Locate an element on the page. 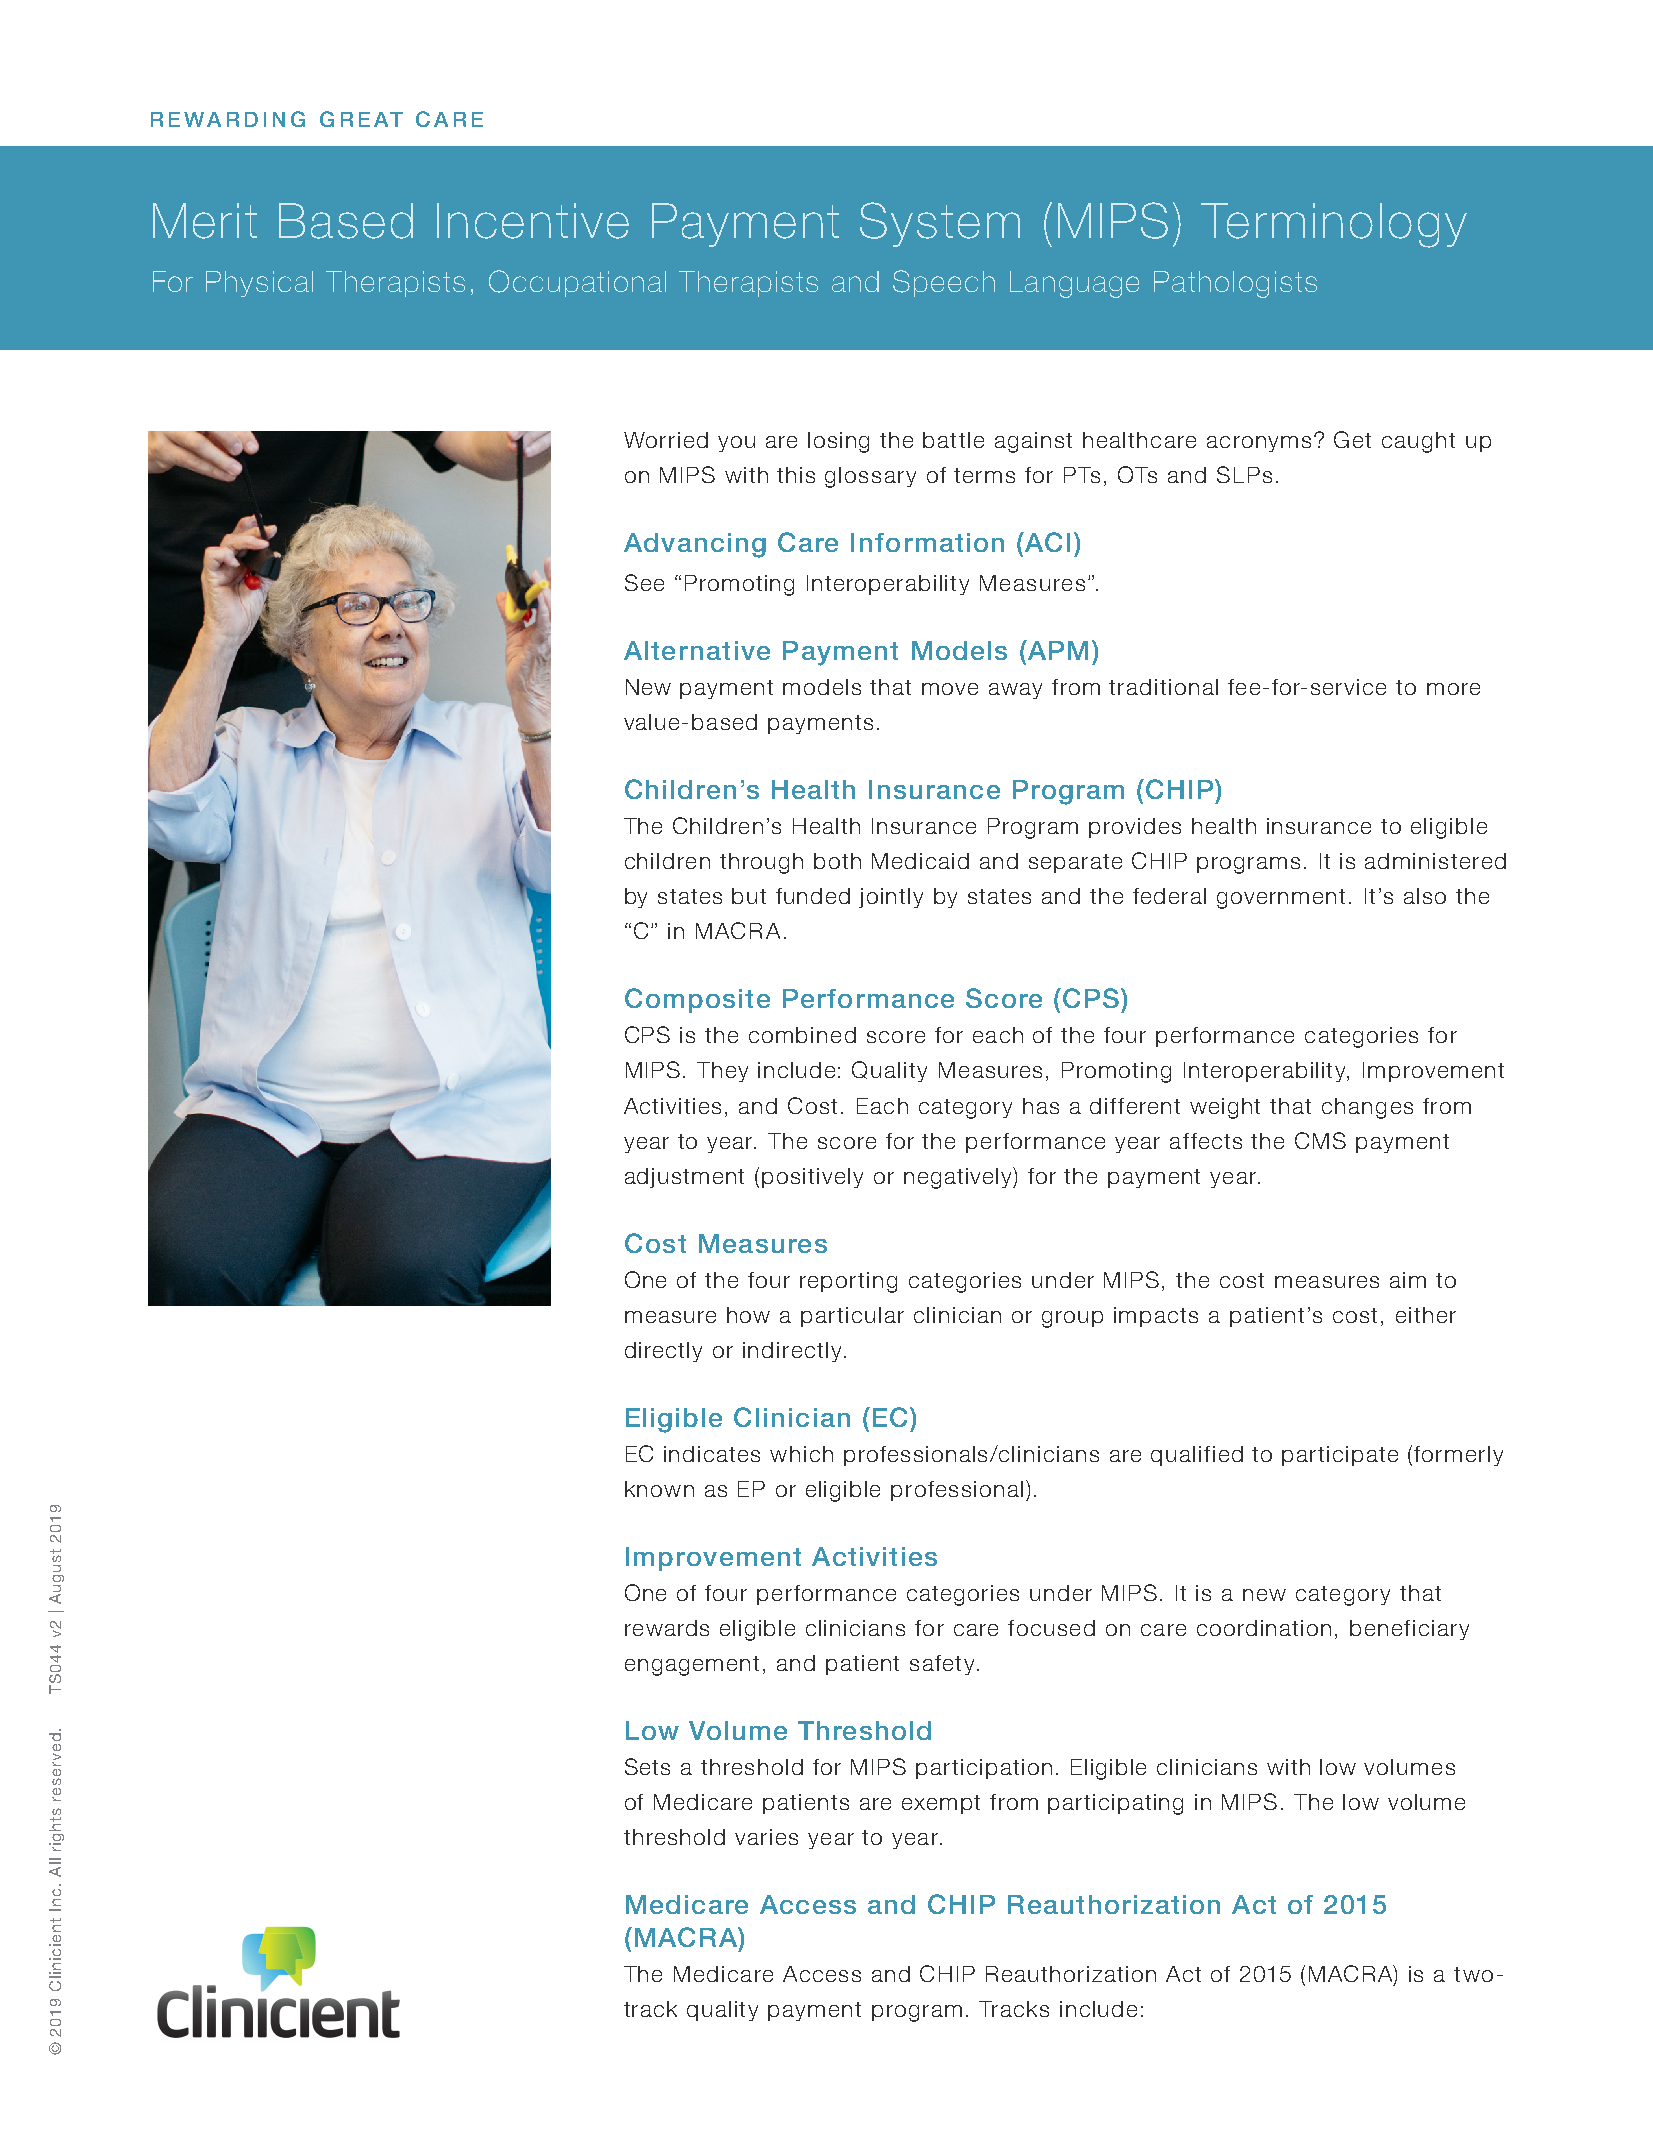 This image has height=2139, width=1653. combined is located at coordinates (802, 1035).
